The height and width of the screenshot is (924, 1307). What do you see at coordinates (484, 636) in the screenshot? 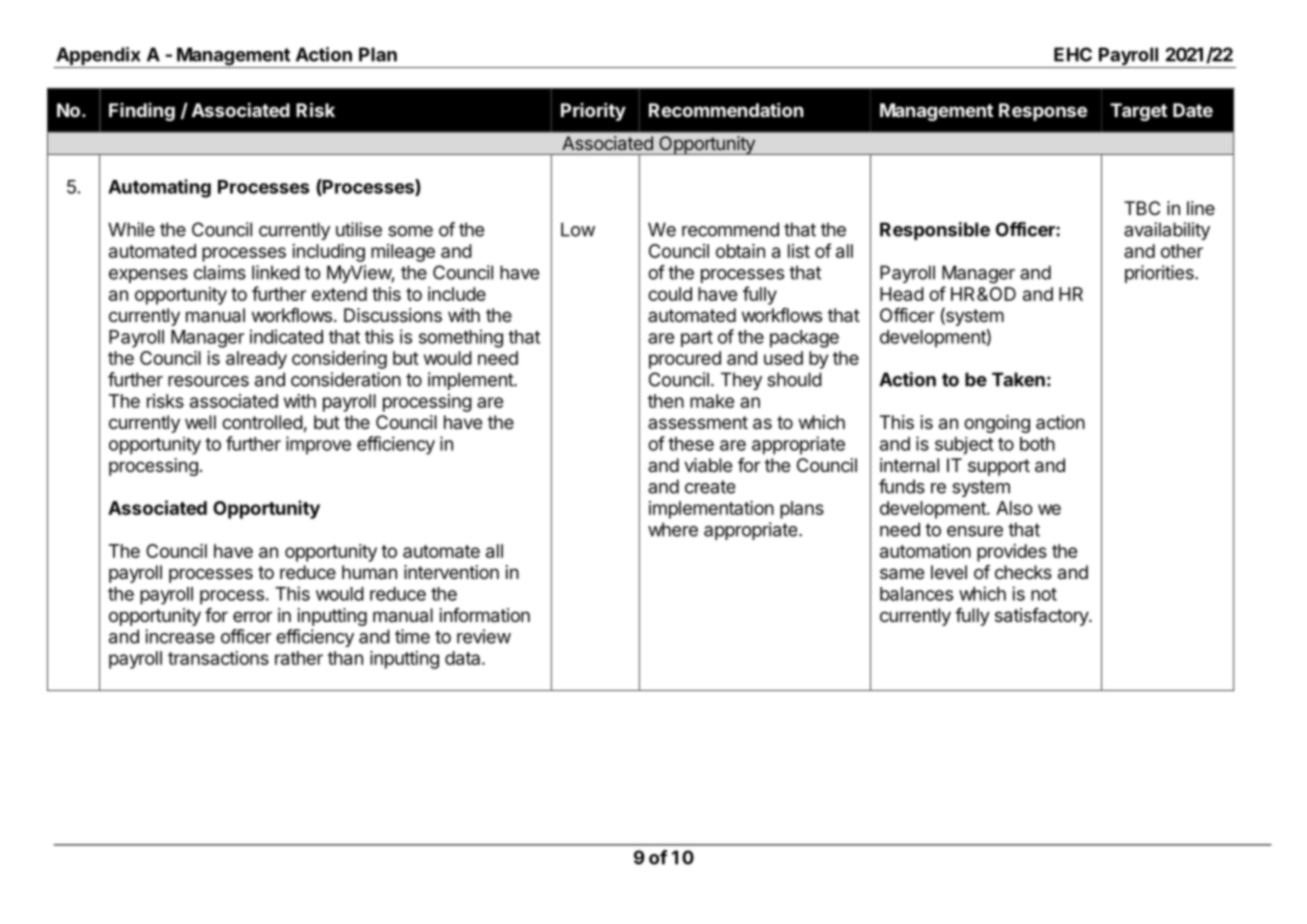
I see `review` at bounding box center [484, 636].
